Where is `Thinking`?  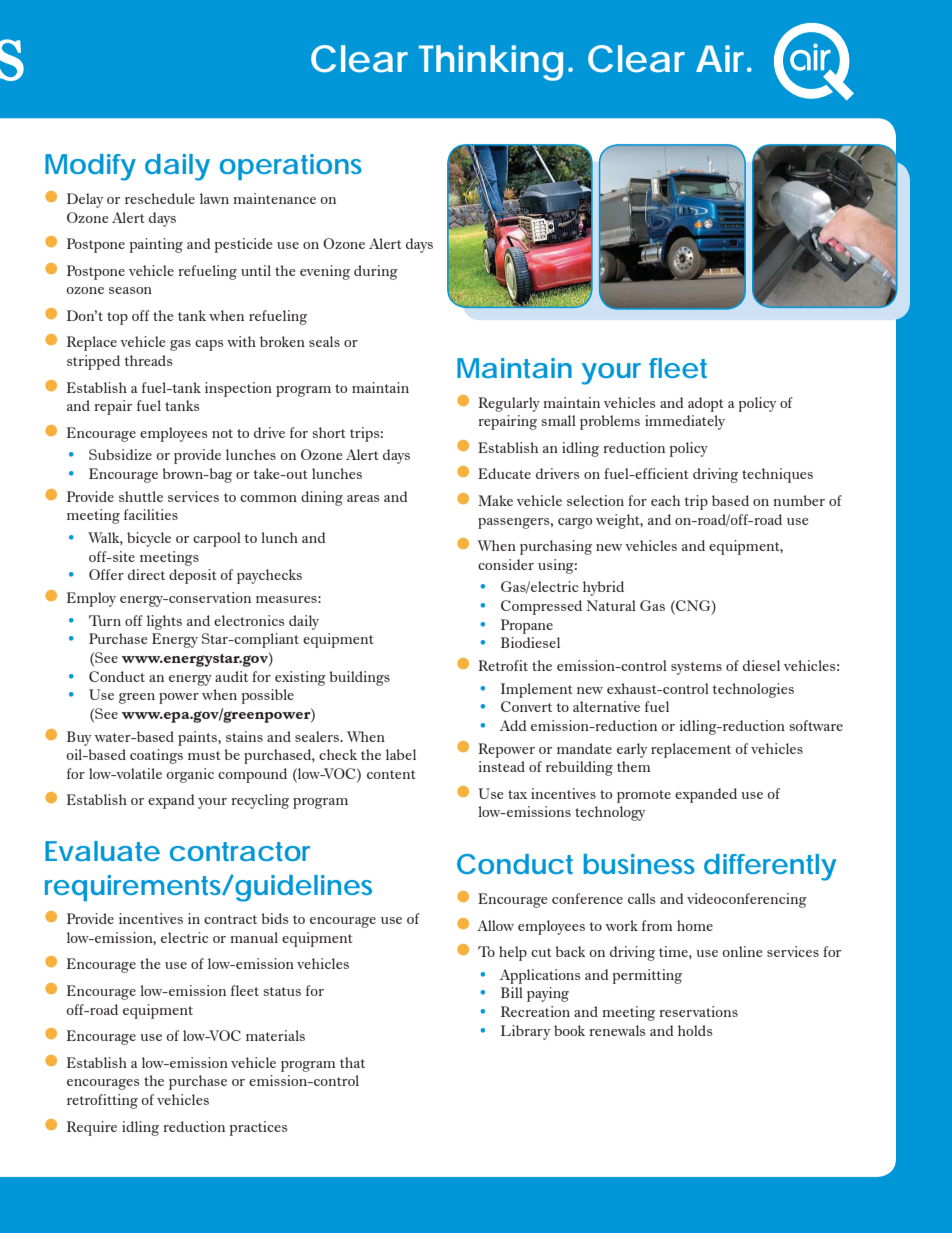 Thinking is located at coordinates (491, 63).
